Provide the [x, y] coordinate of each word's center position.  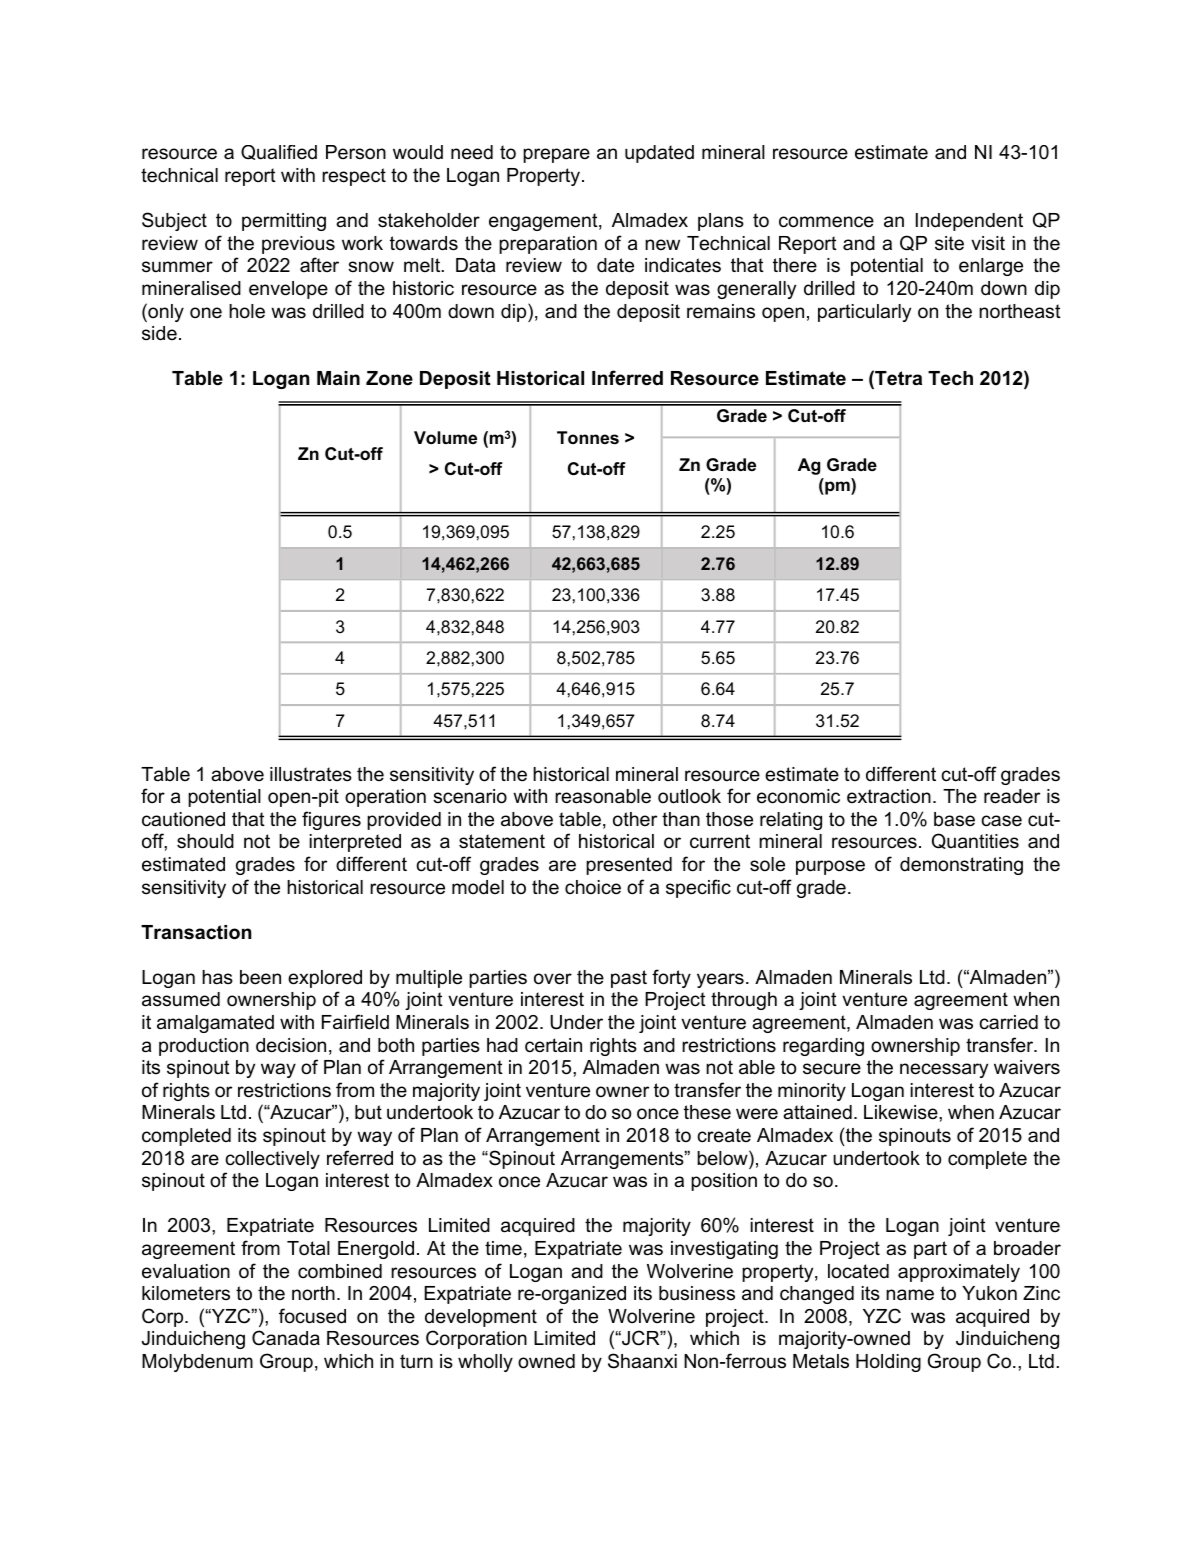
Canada [286, 1338]
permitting [284, 222]
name [910, 1295]
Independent [969, 222]
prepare [556, 155]
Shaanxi [642, 1361]
